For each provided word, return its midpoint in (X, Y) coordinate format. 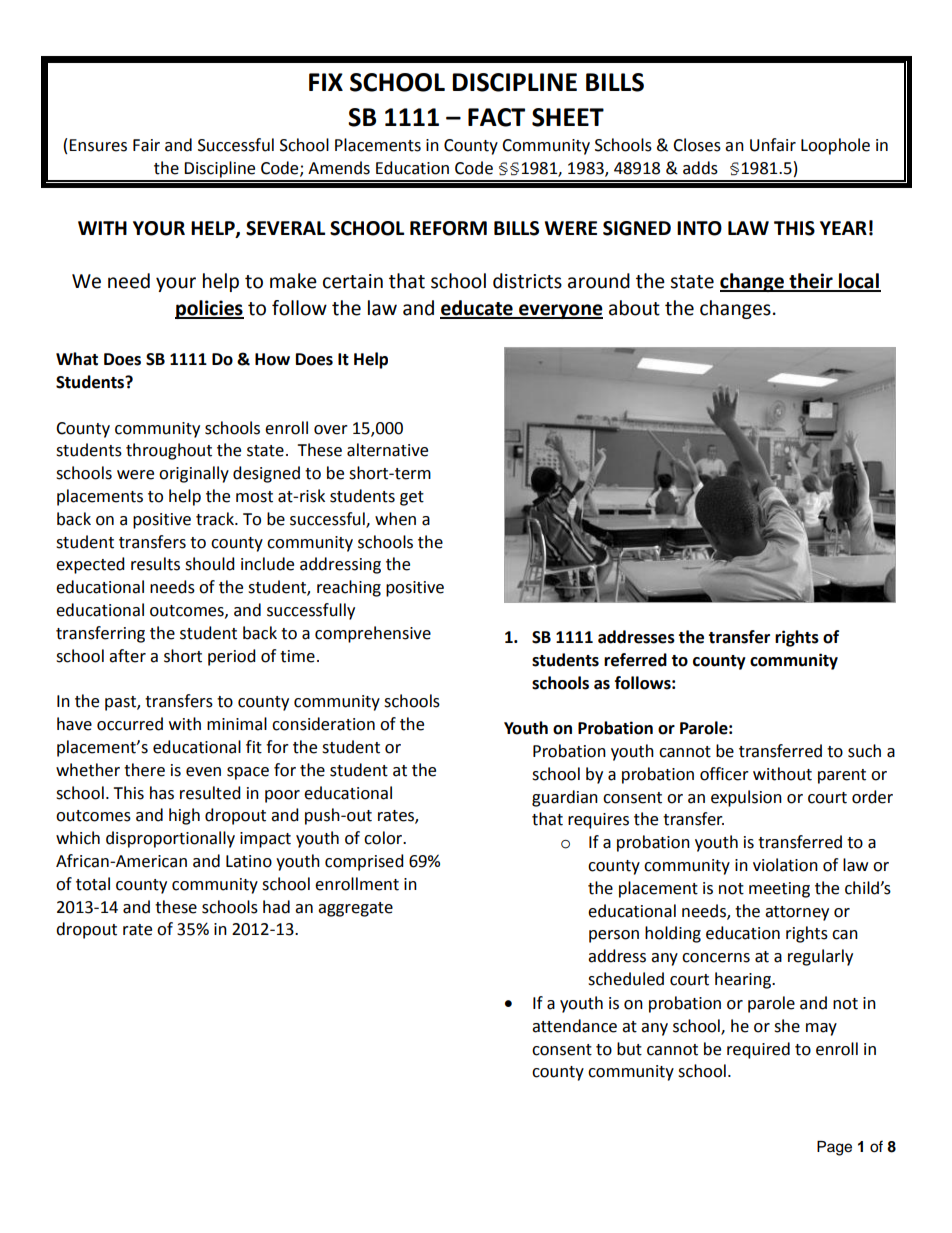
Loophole (835, 146)
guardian (565, 798)
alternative (387, 450)
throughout (169, 451)
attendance (574, 1026)
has (162, 793)
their (811, 282)
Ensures (98, 145)
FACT (496, 117)
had (276, 907)
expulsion (746, 798)
